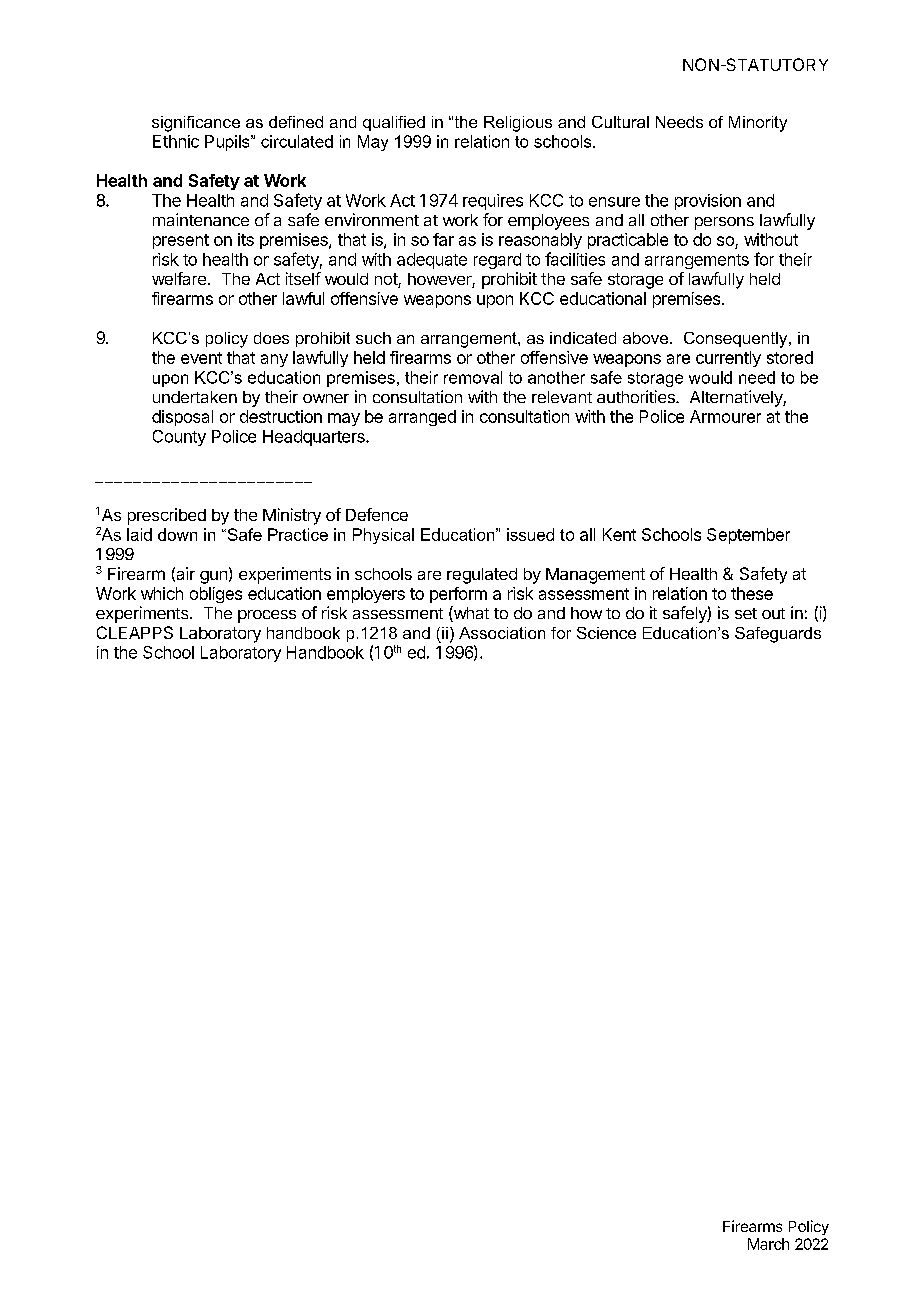 The image size is (924, 1308). What do you see at coordinates (502, 633) in the screenshot?
I see `Association` at bounding box center [502, 633].
